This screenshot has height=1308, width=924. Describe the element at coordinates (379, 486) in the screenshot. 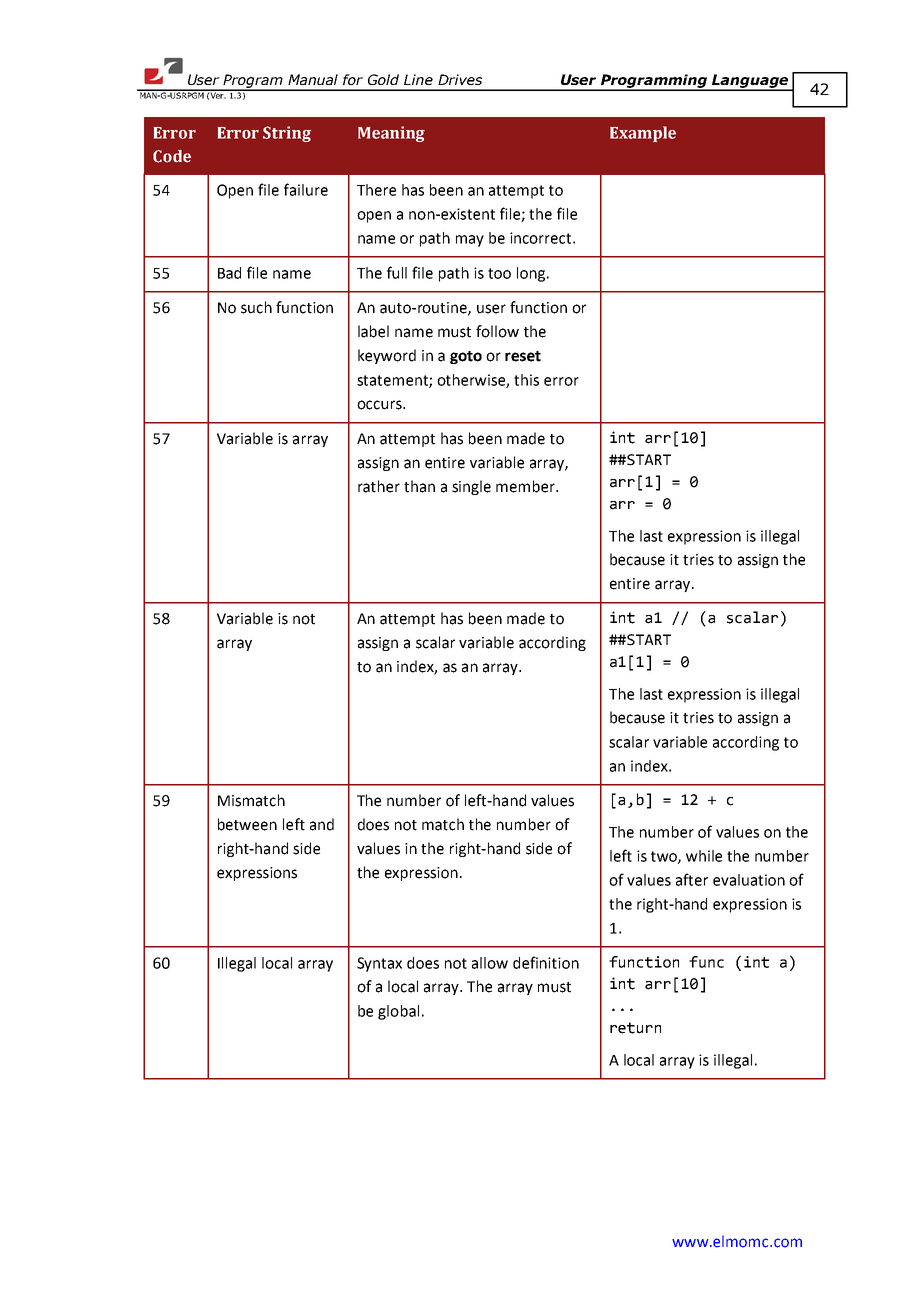

I see `rather` at that location.
